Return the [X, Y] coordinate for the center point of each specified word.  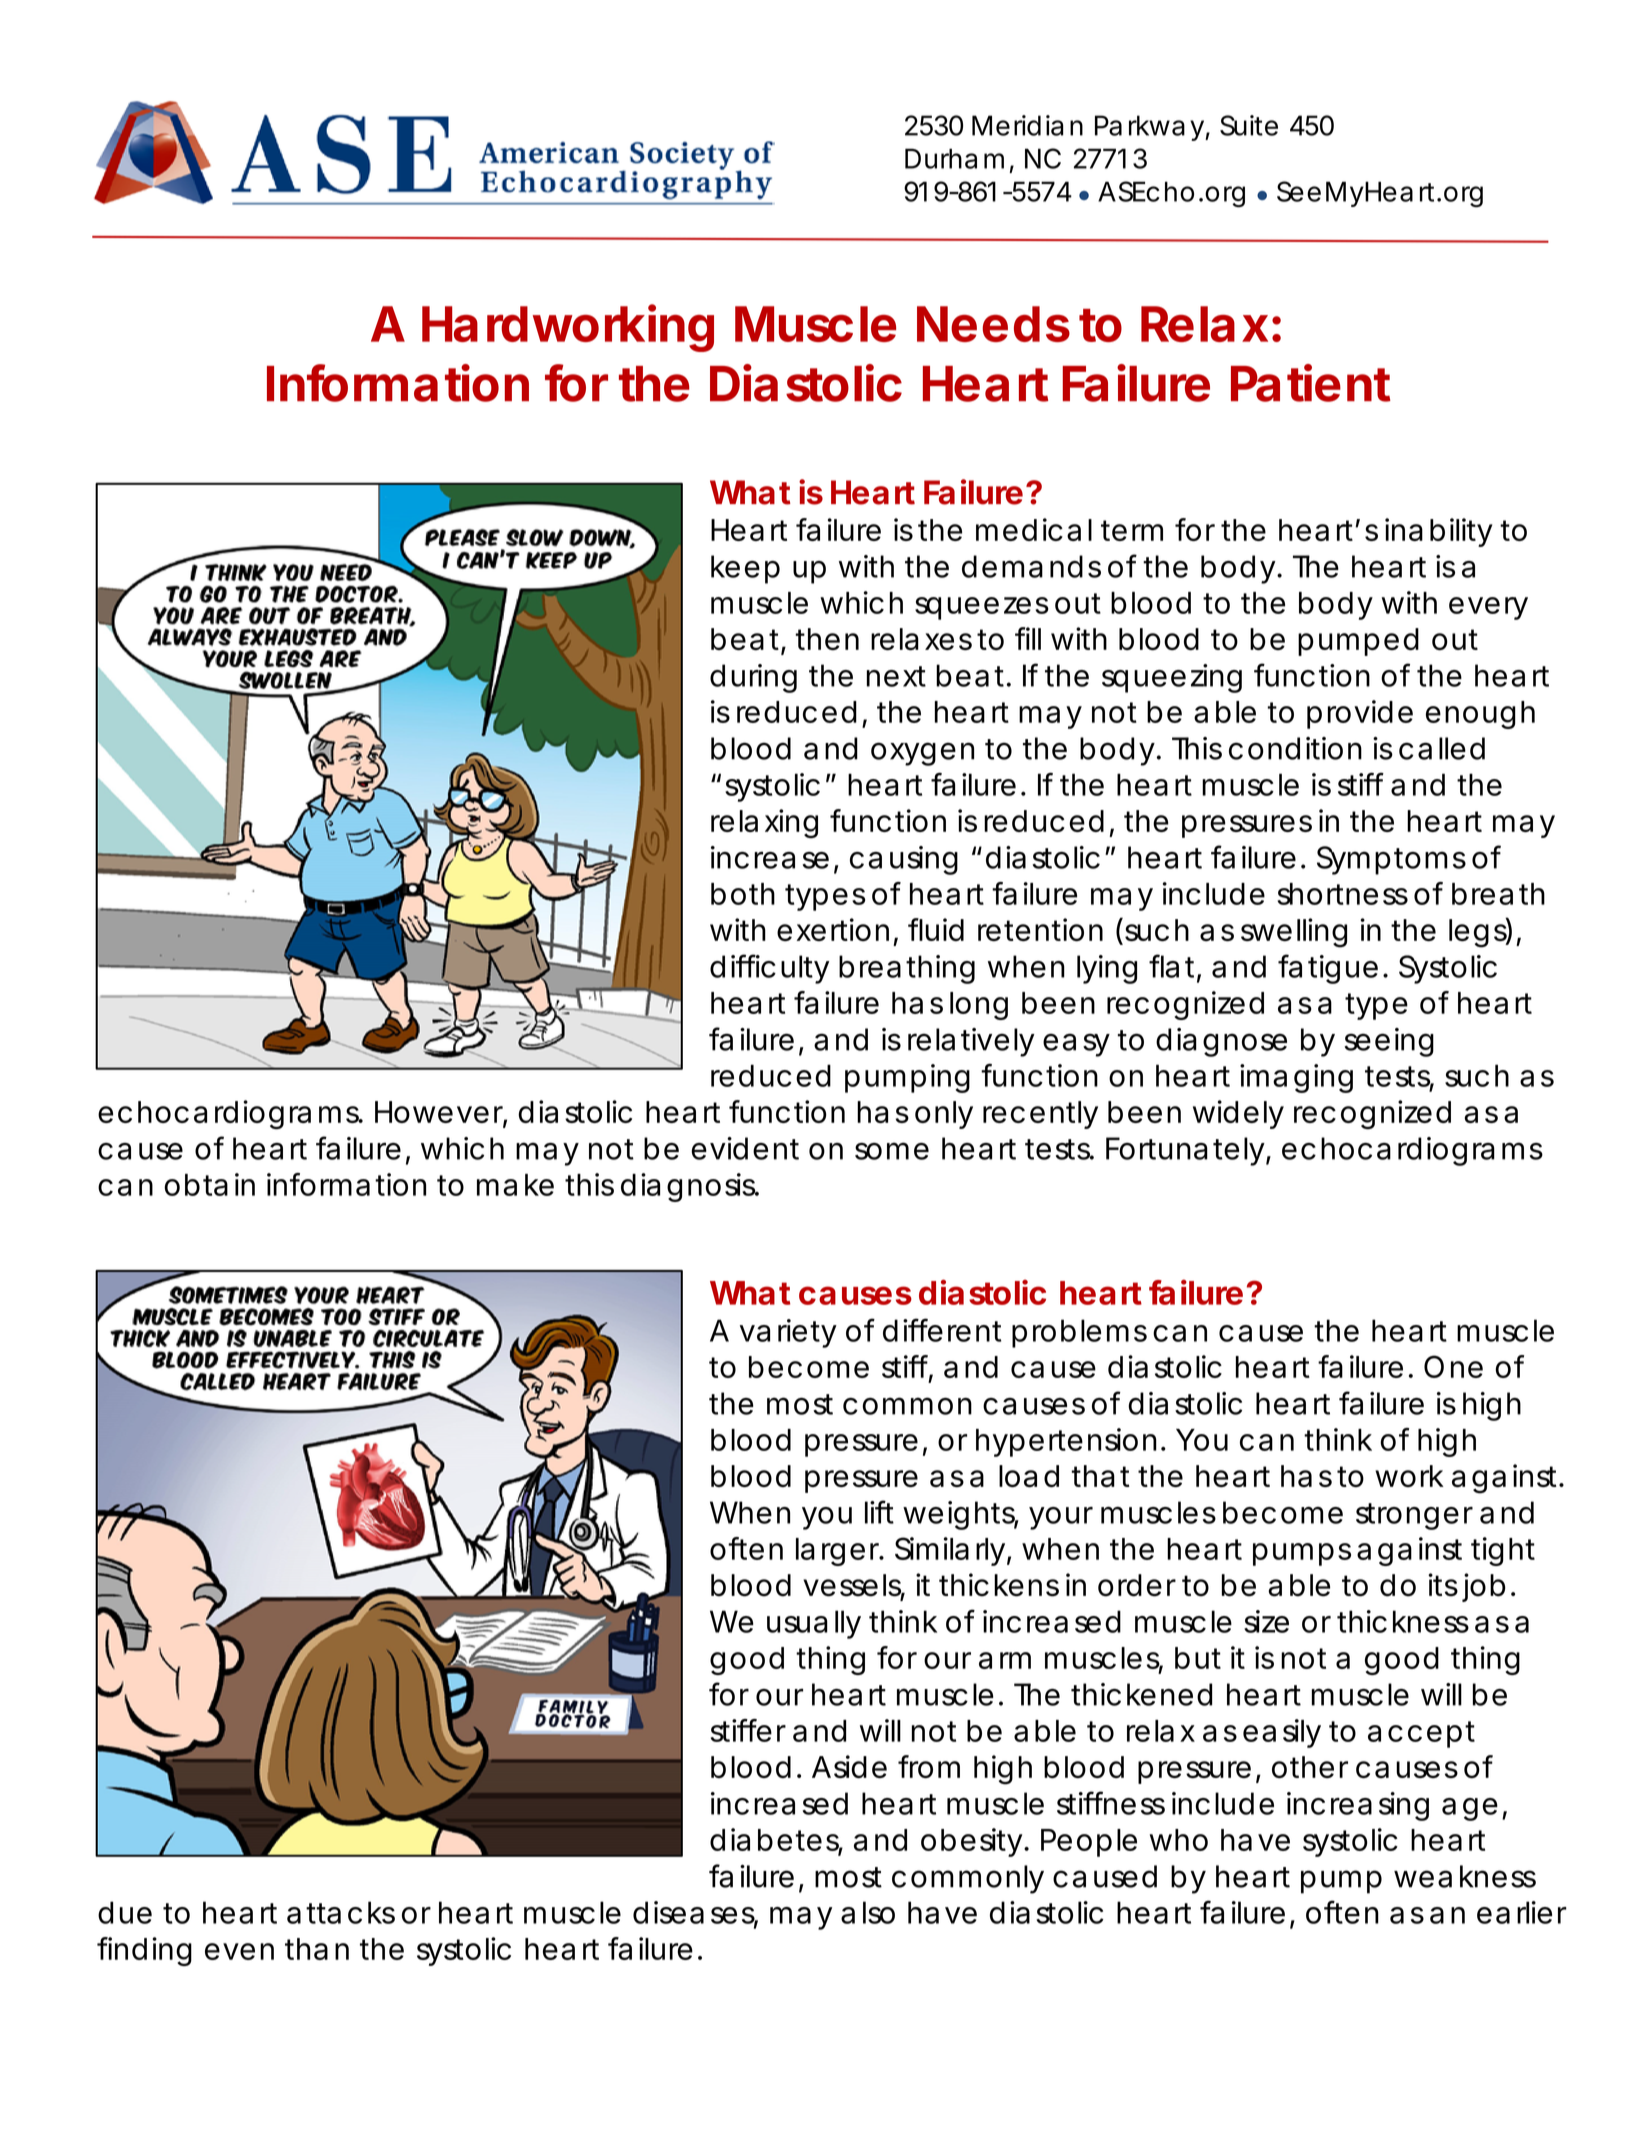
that [1100, 1476]
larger [838, 1552]
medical [1034, 529]
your [1061, 1518]
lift [879, 1512]
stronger [1414, 1516]
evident [745, 1148]
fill [1028, 638]
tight [1503, 1551]
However [439, 1112]
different [942, 1330]
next [896, 676]
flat [1171, 966]
